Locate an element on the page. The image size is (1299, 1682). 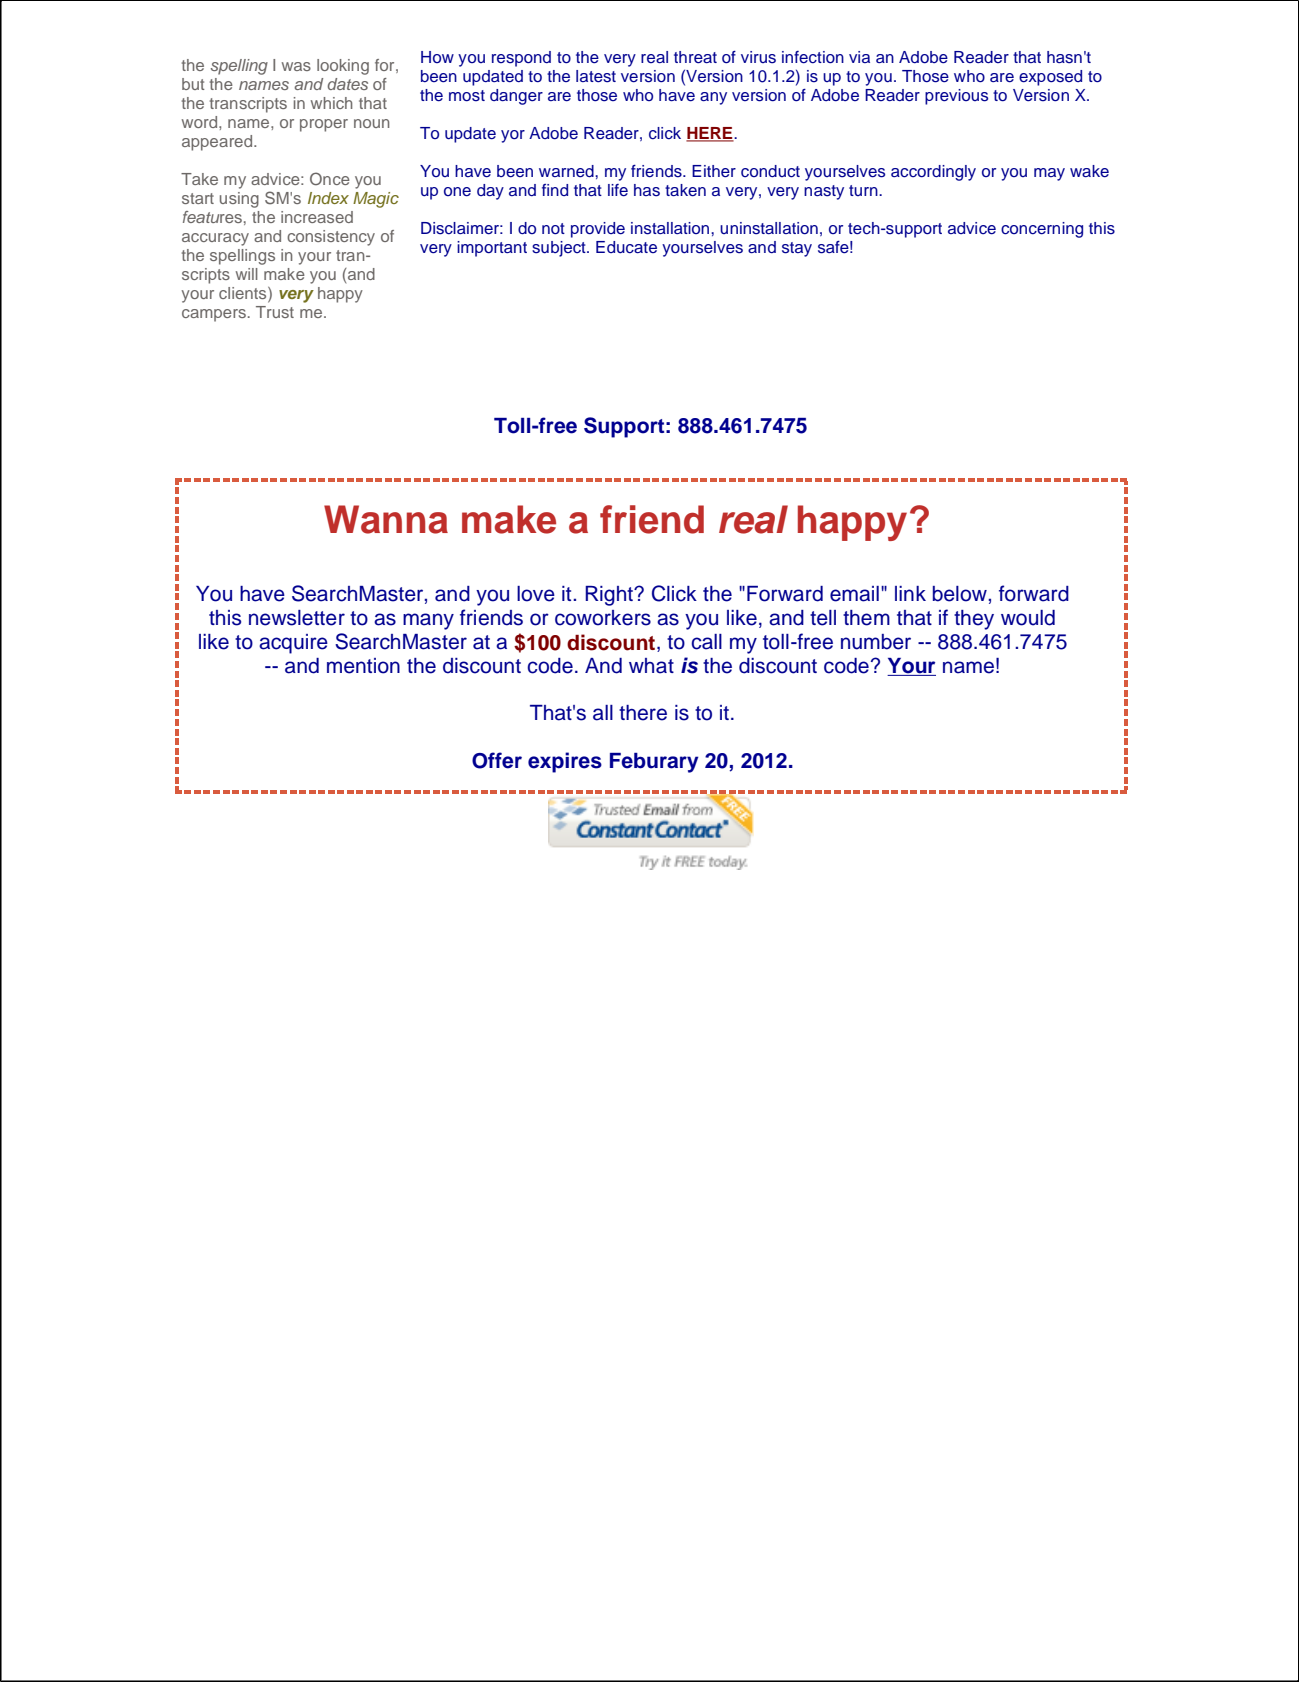
expires is located at coordinates (565, 762).
